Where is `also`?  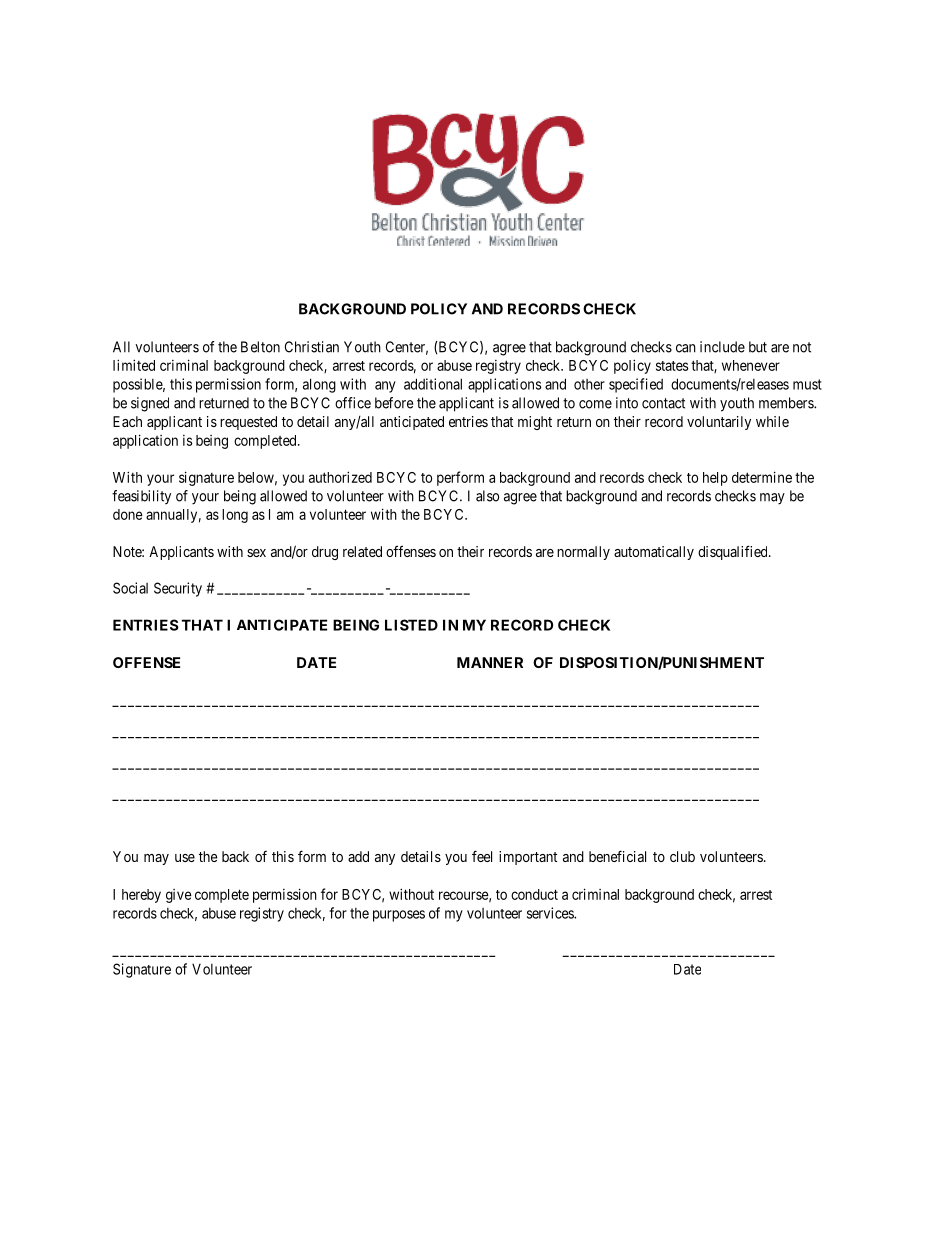
also is located at coordinates (487, 496).
